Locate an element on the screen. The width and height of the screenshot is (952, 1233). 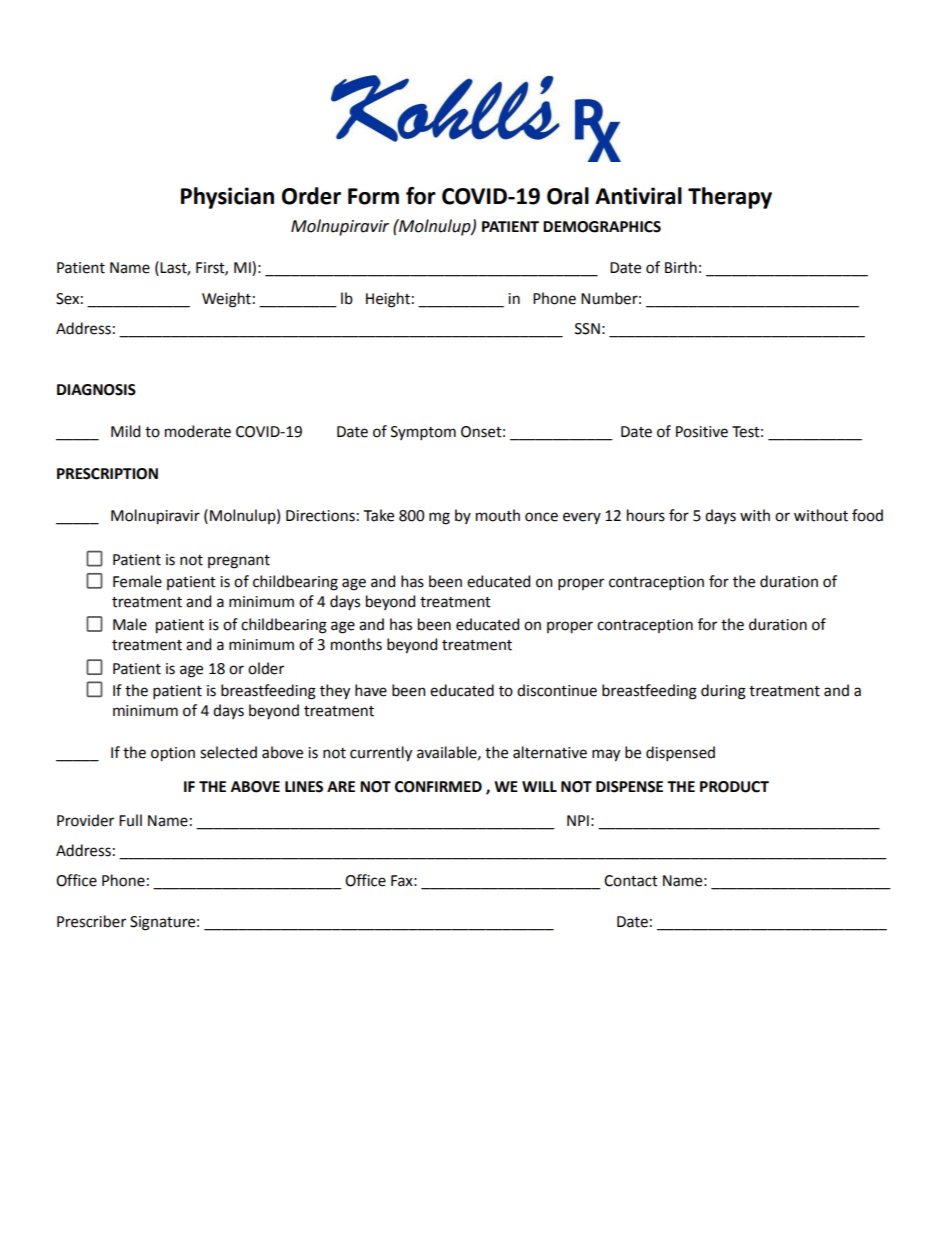
Therapy is located at coordinates (730, 198).
